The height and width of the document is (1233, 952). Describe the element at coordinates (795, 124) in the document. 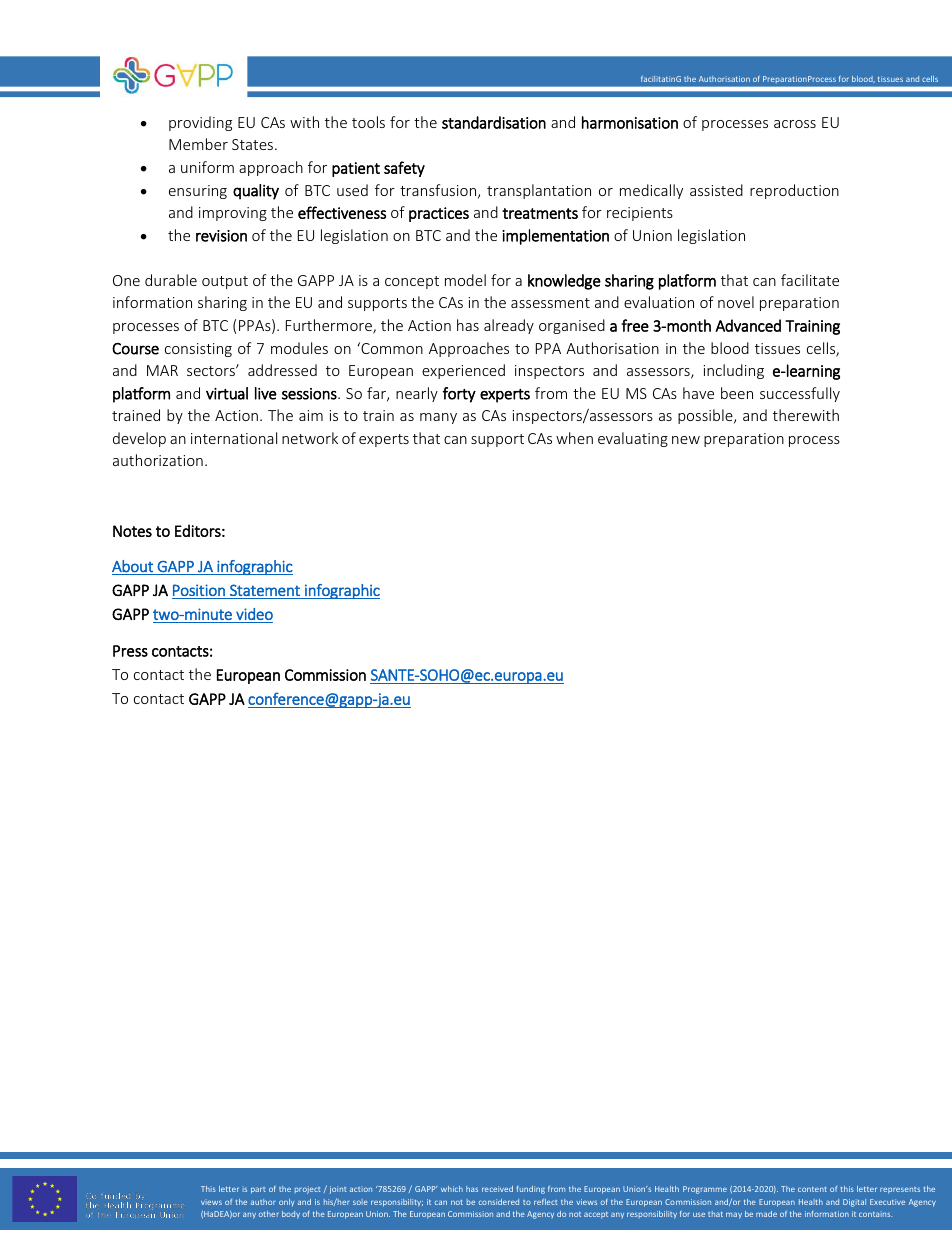

I see `across` at that location.
